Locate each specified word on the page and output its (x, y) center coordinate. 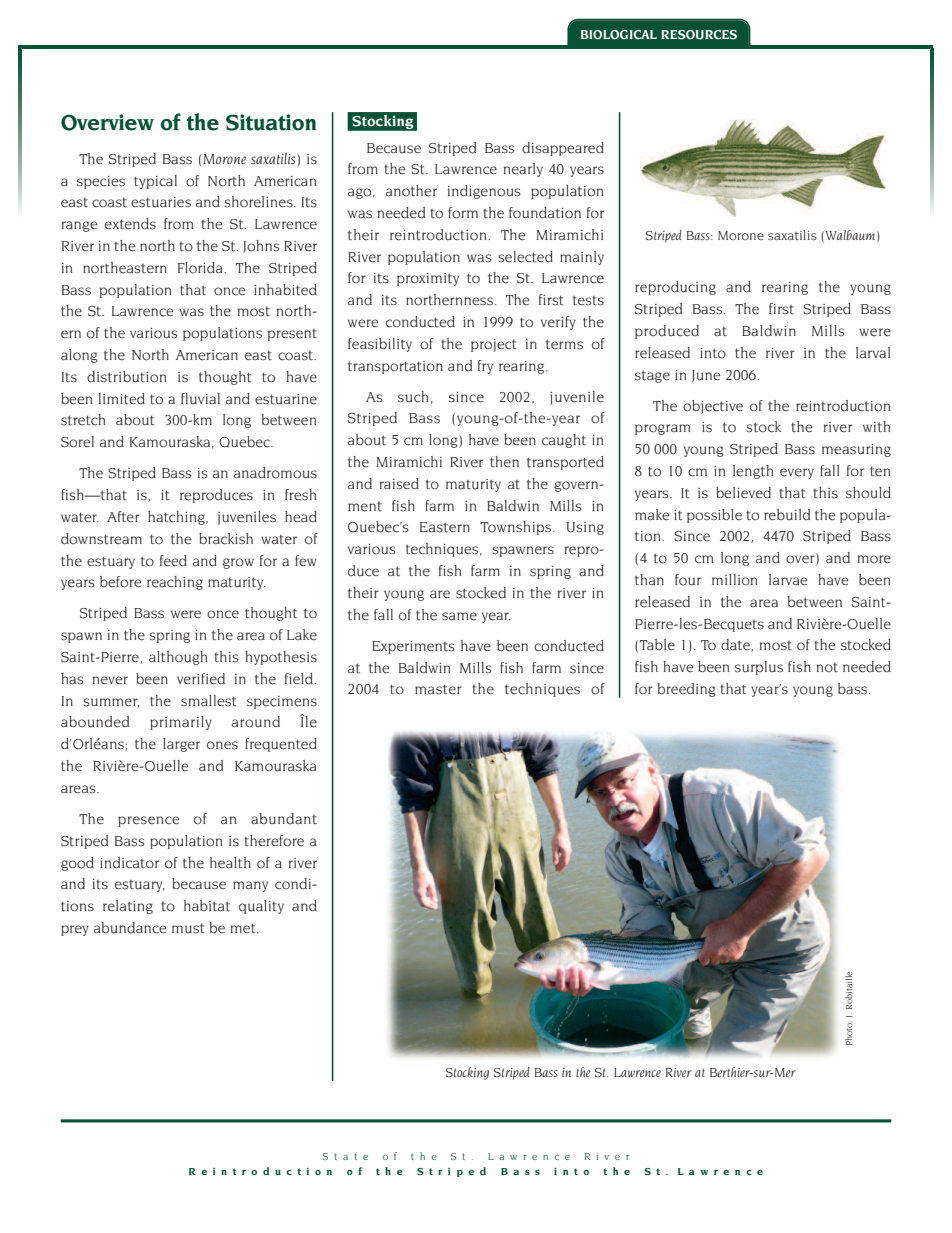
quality (261, 907)
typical (155, 182)
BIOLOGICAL (619, 35)
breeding (687, 690)
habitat (207, 906)
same (459, 616)
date (735, 645)
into (713, 353)
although (178, 658)
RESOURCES (699, 35)
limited (122, 399)
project (493, 345)
